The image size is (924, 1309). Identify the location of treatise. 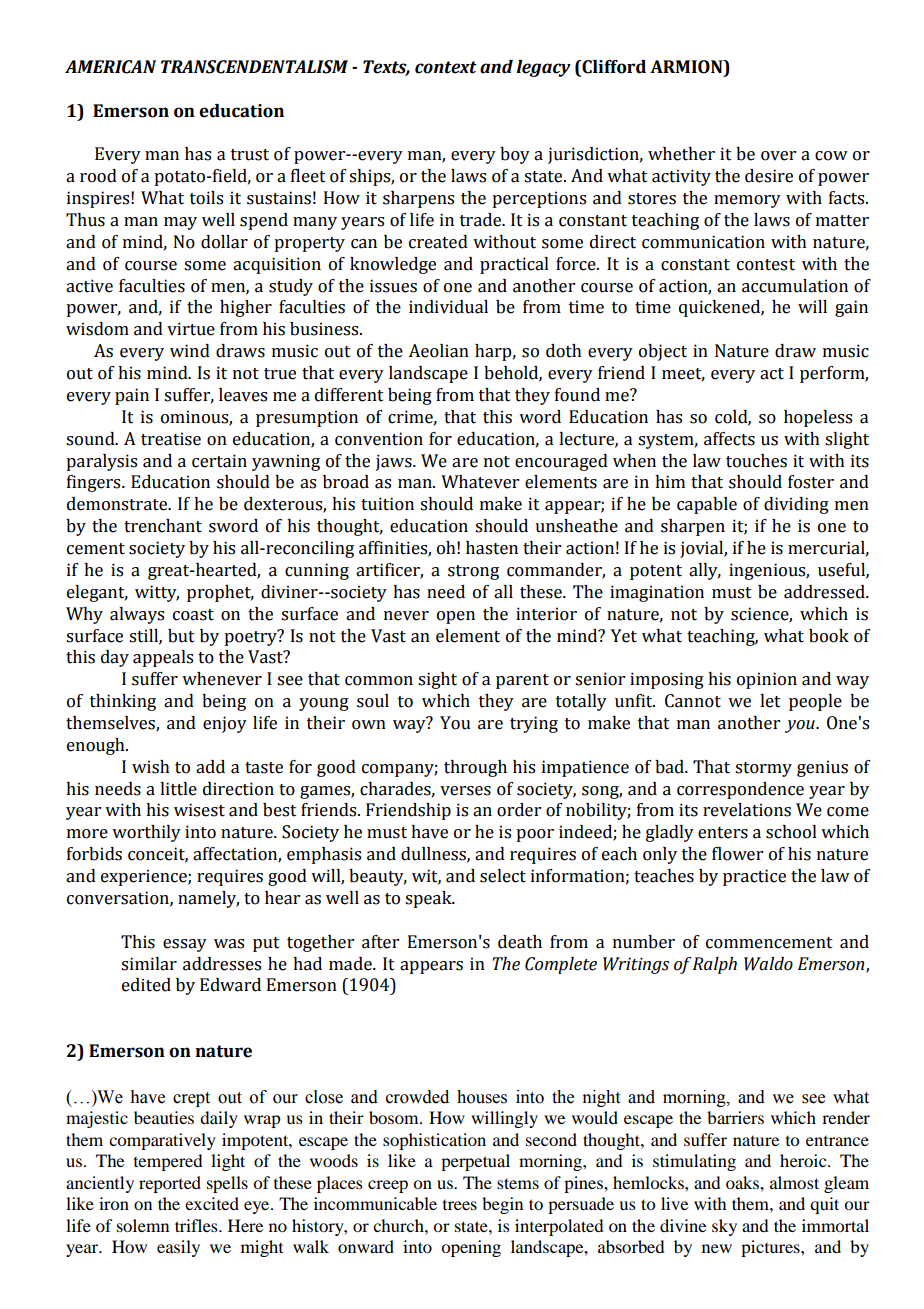
(171, 439).
